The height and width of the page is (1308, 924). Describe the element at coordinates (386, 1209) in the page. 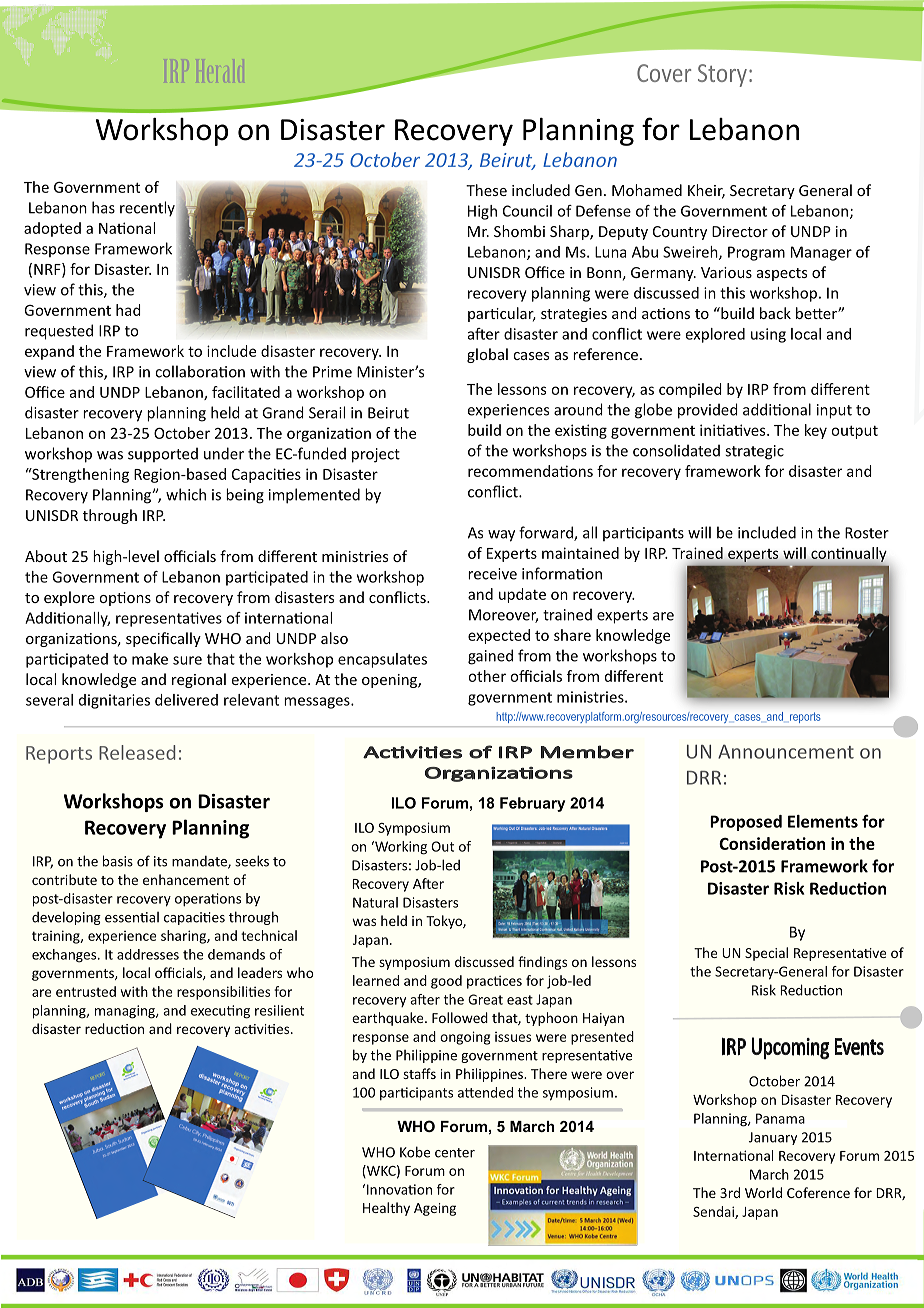

I see `Healthy` at that location.
